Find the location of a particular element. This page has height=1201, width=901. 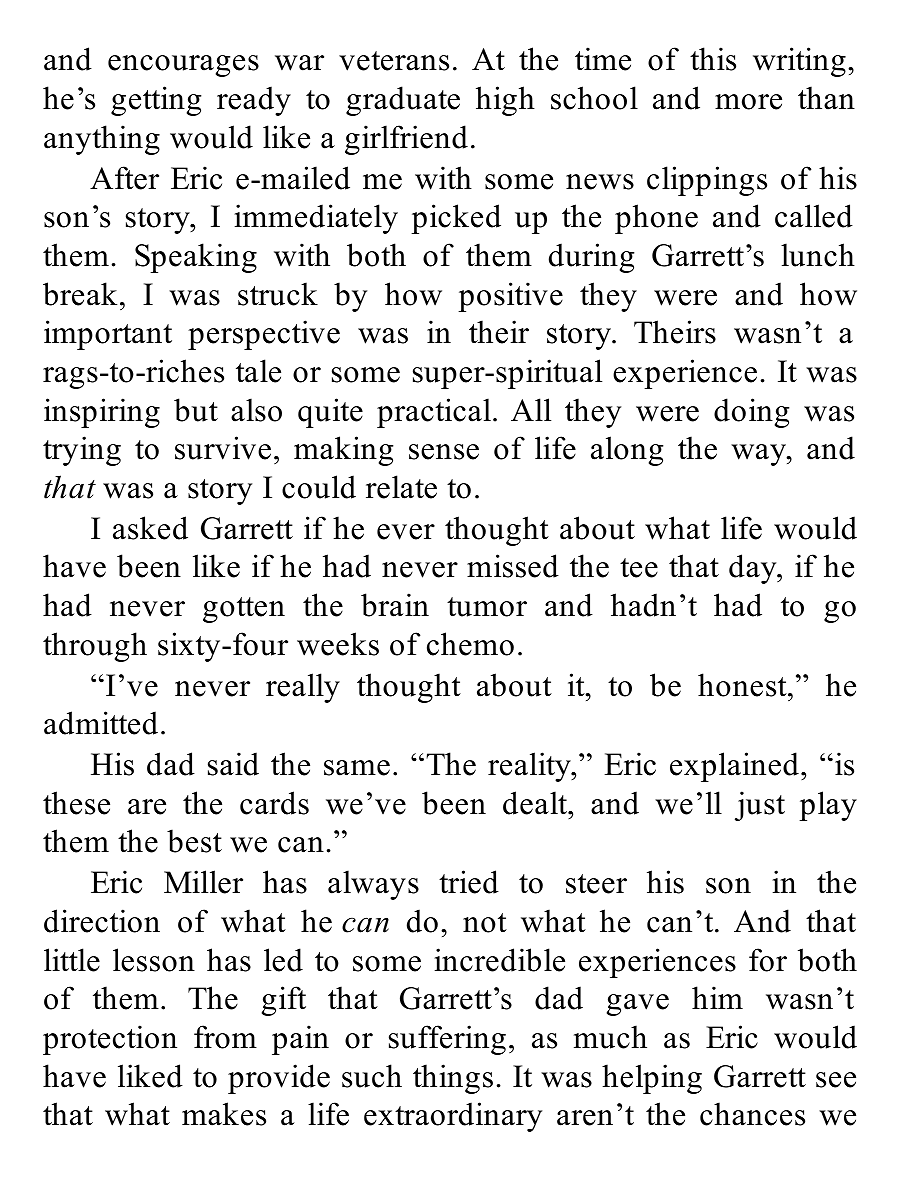

best is located at coordinates (194, 841).
